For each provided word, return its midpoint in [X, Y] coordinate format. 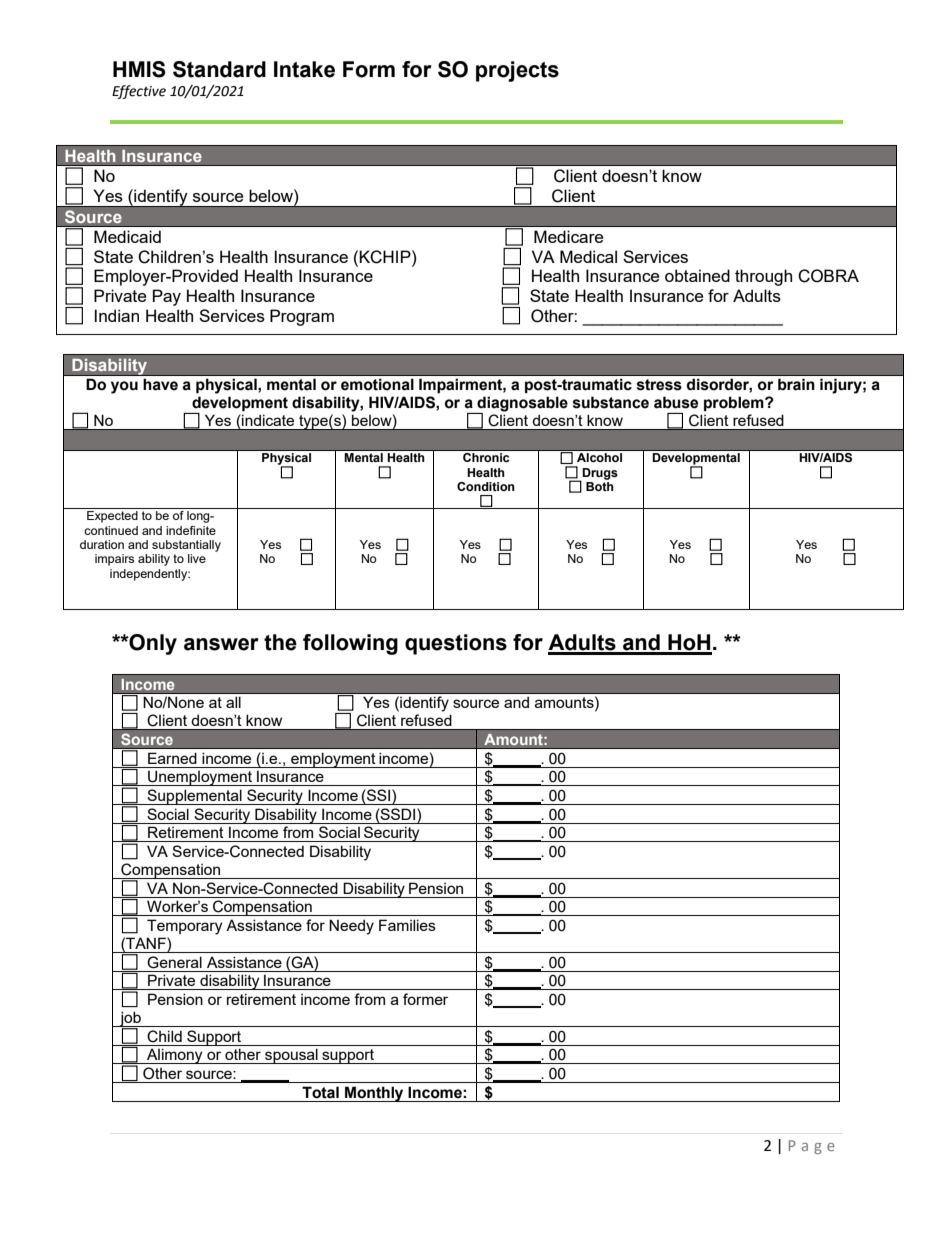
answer [221, 644]
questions [456, 644]
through [763, 277]
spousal [291, 1056]
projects [517, 71]
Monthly [374, 1094]
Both [600, 486]
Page [812, 1147]
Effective [139, 92]
